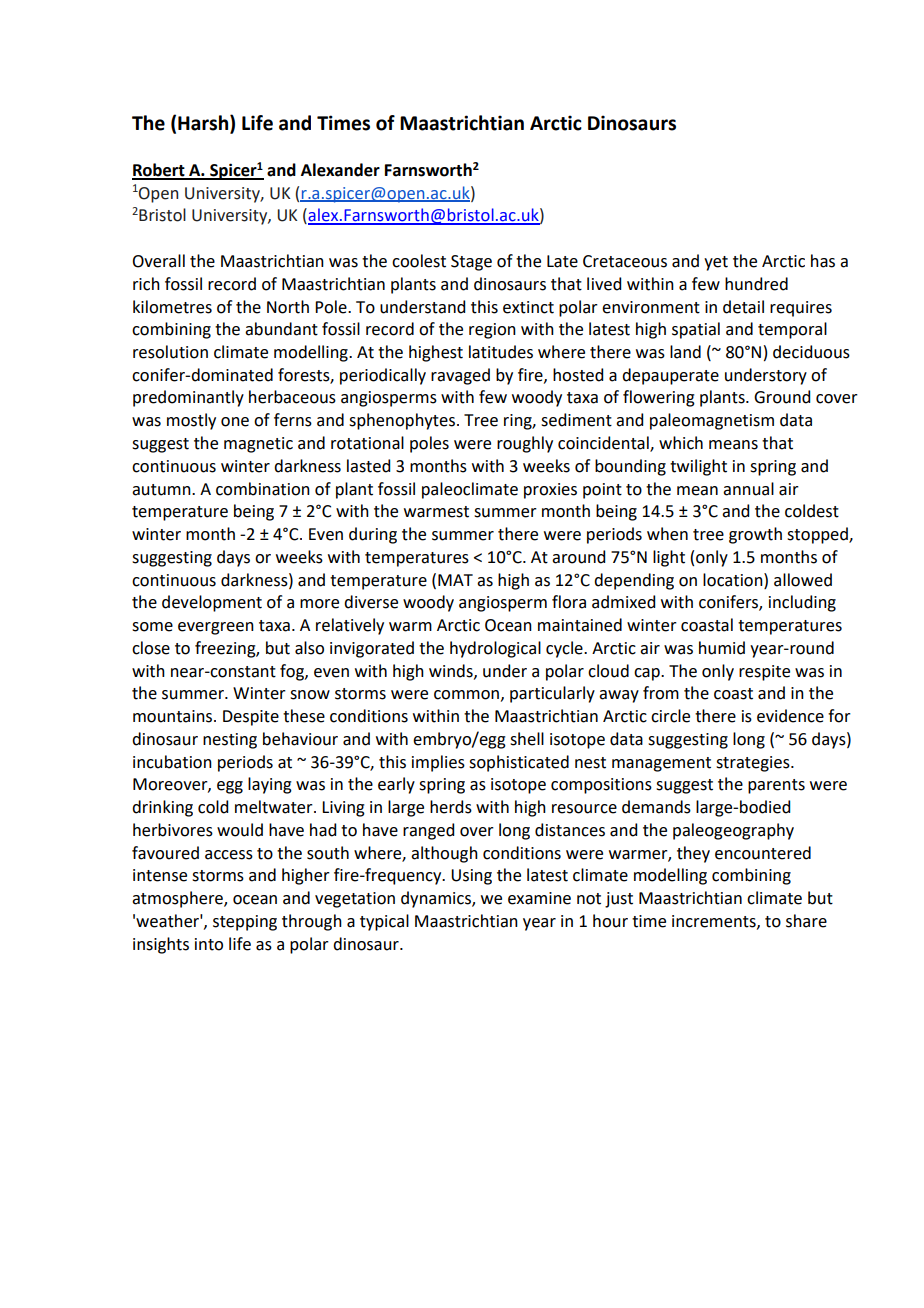  What do you see at coordinates (216, 628) in the screenshot?
I see `evergreen` at bounding box center [216, 628].
